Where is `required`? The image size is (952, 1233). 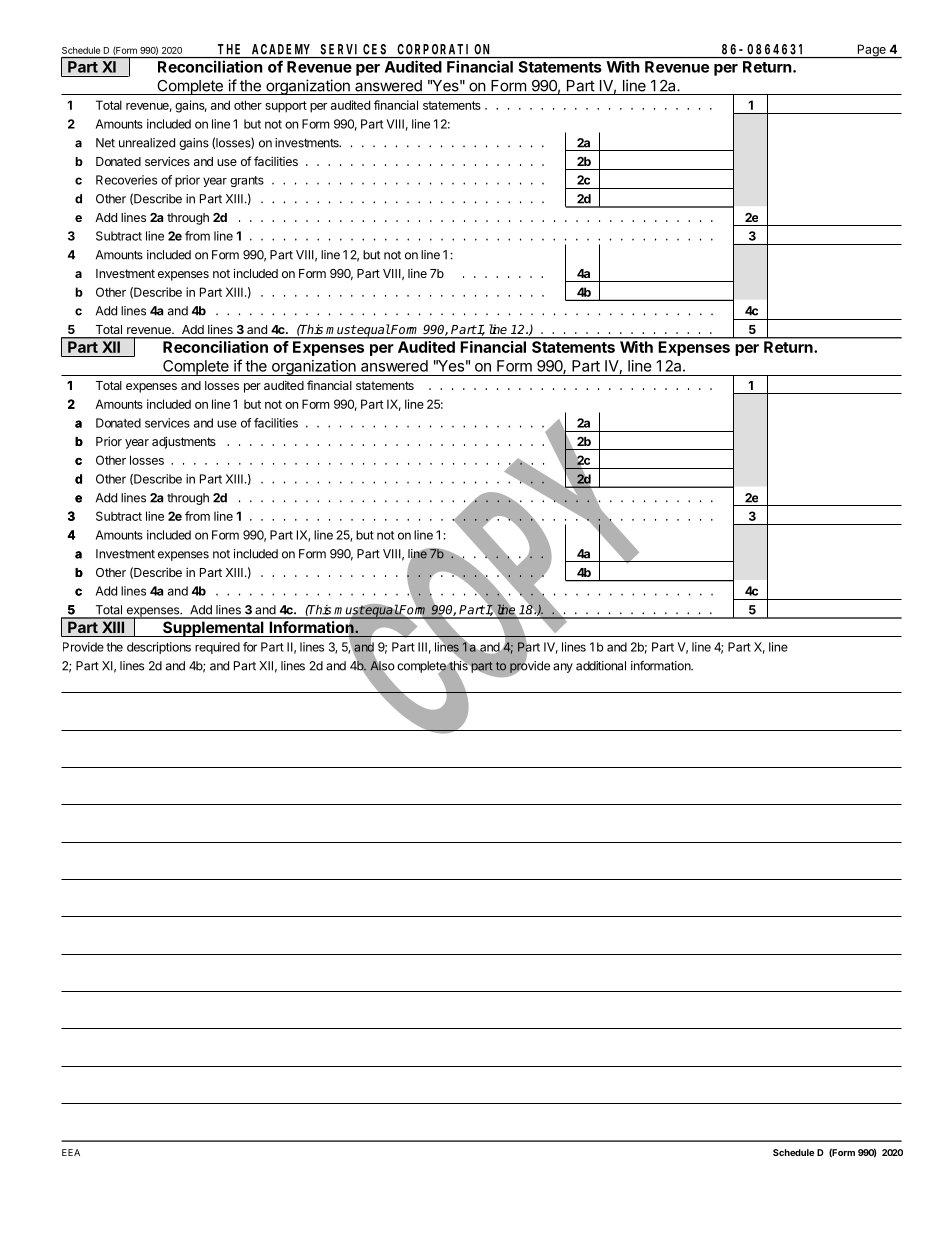
required is located at coordinates (217, 648).
